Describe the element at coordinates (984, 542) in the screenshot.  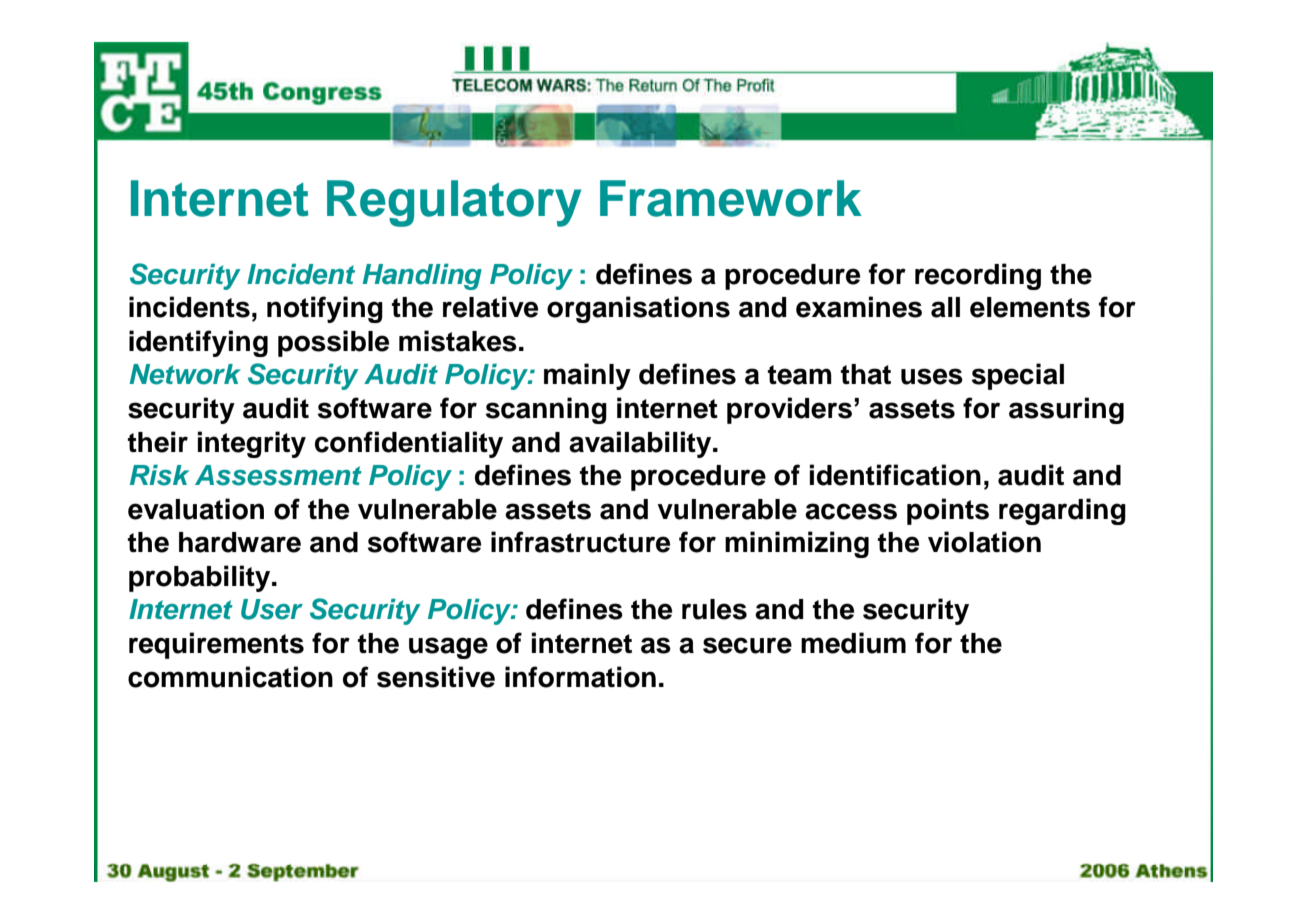
I see `violation` at that location.
